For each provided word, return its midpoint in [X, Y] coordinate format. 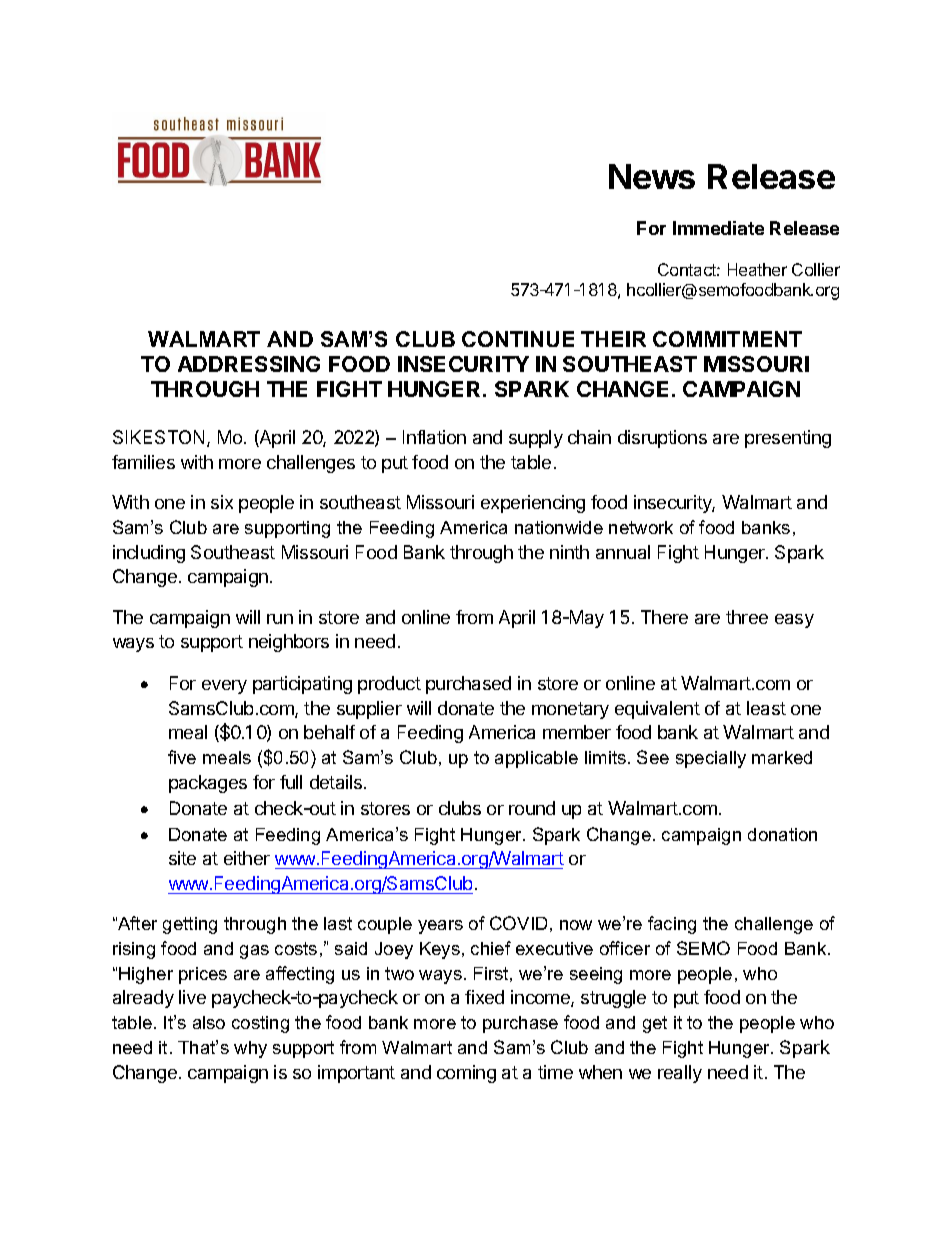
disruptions [662, 439]
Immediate [718, 228]
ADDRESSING [249, 364]
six [222, 502]
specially [711, 759]
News [652, 176]
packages [208, 784]
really [680, 1074]
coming [466, 1074]
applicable [536, 759]
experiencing [533, 504]
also [209, 1022]
